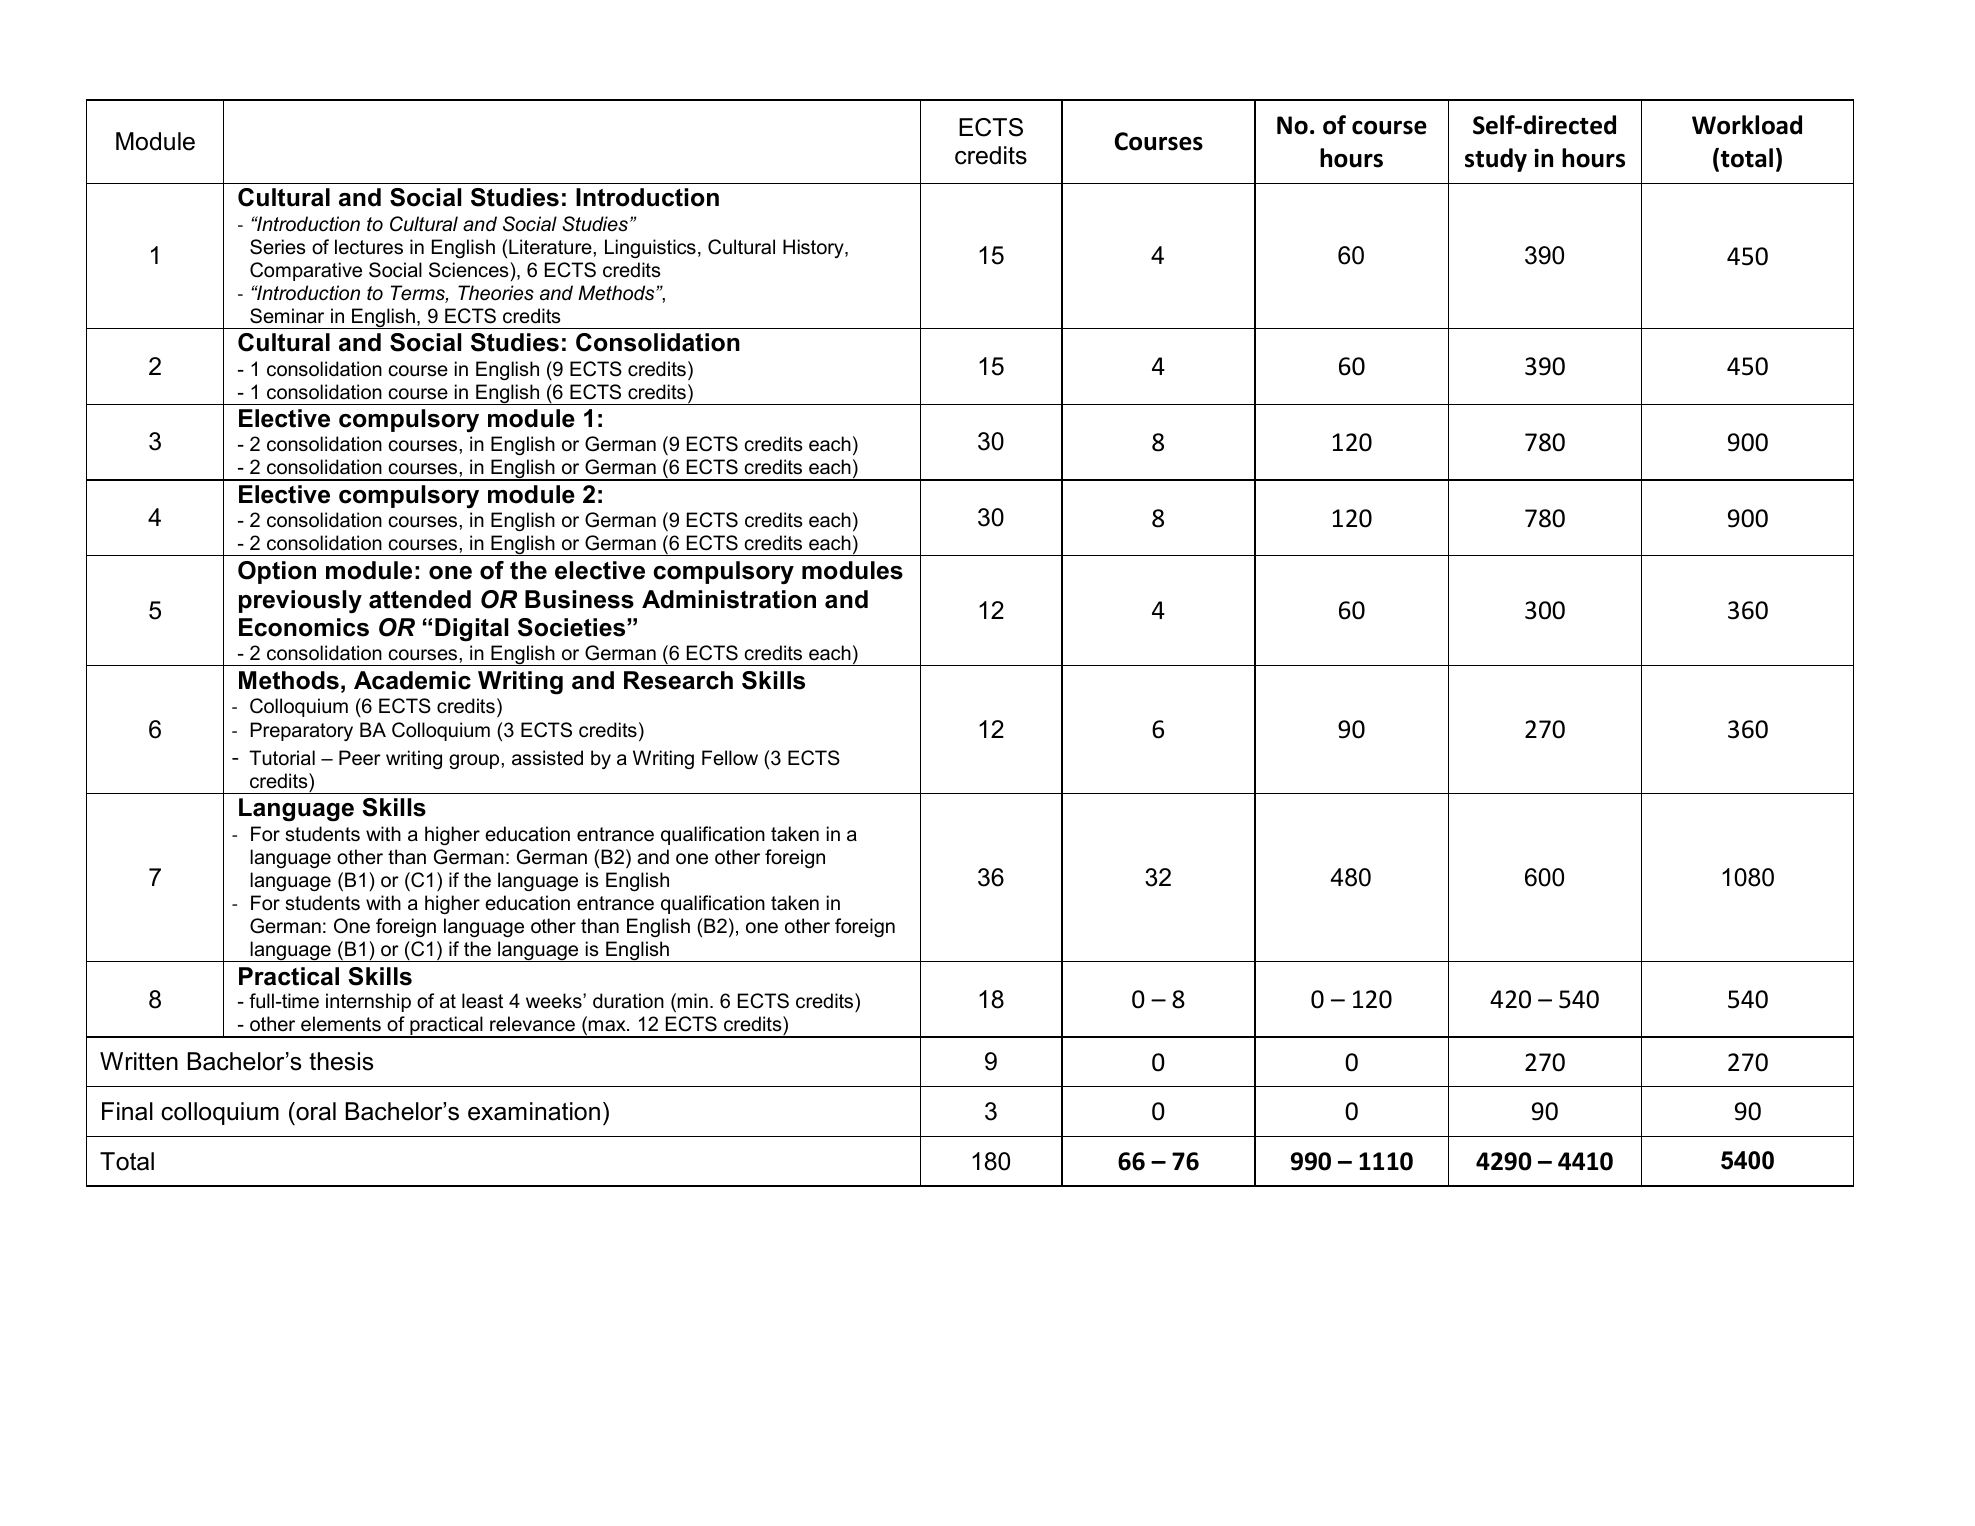 This screenshot has height=1526, width=1975. I want to click on Administration, so click(729, 599).
